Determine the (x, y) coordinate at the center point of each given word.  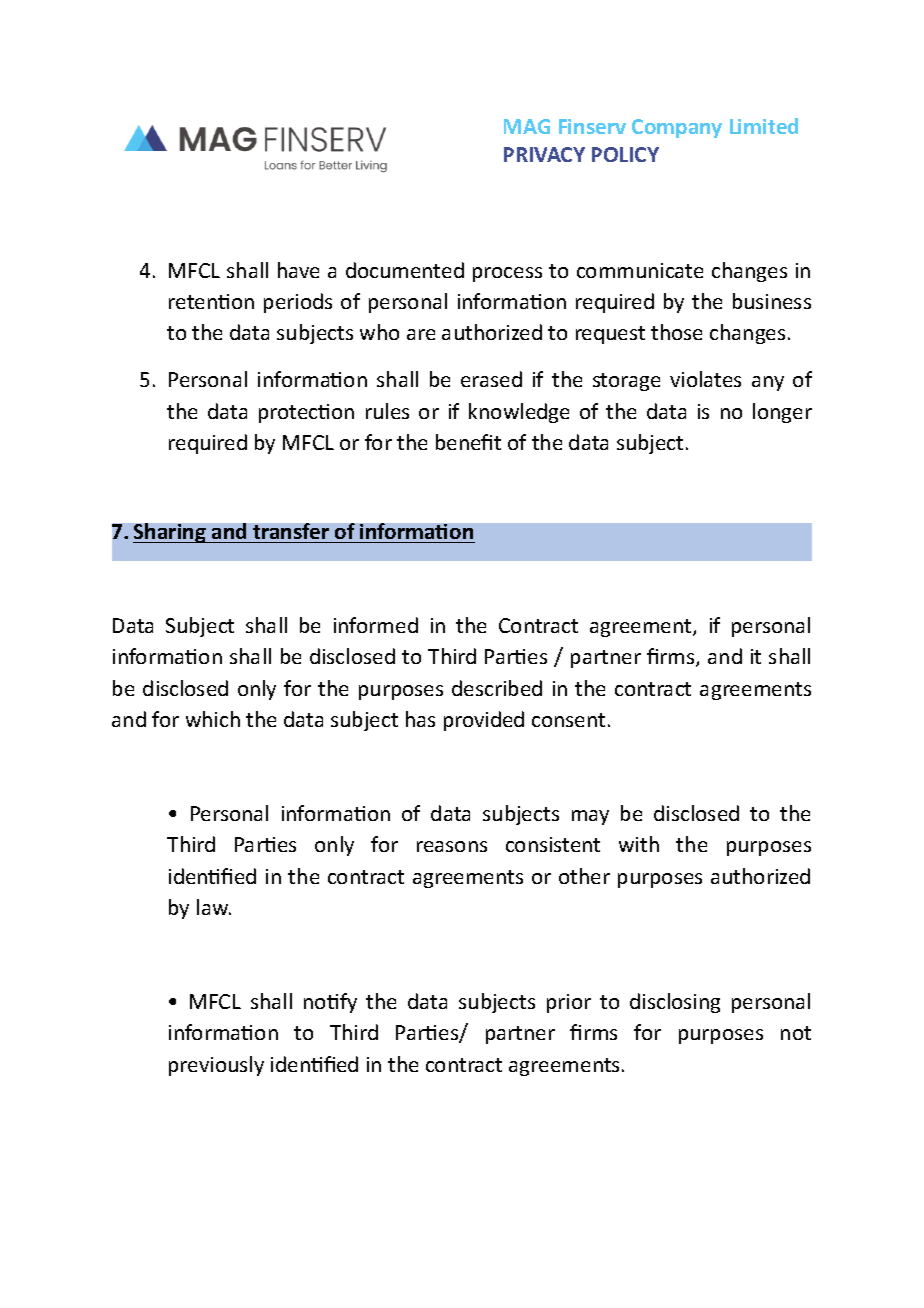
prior (569, 1003)
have (298, 270)
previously (216, 1066)
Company (677, 128)
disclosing (675, 1003)
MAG (527, 126)
